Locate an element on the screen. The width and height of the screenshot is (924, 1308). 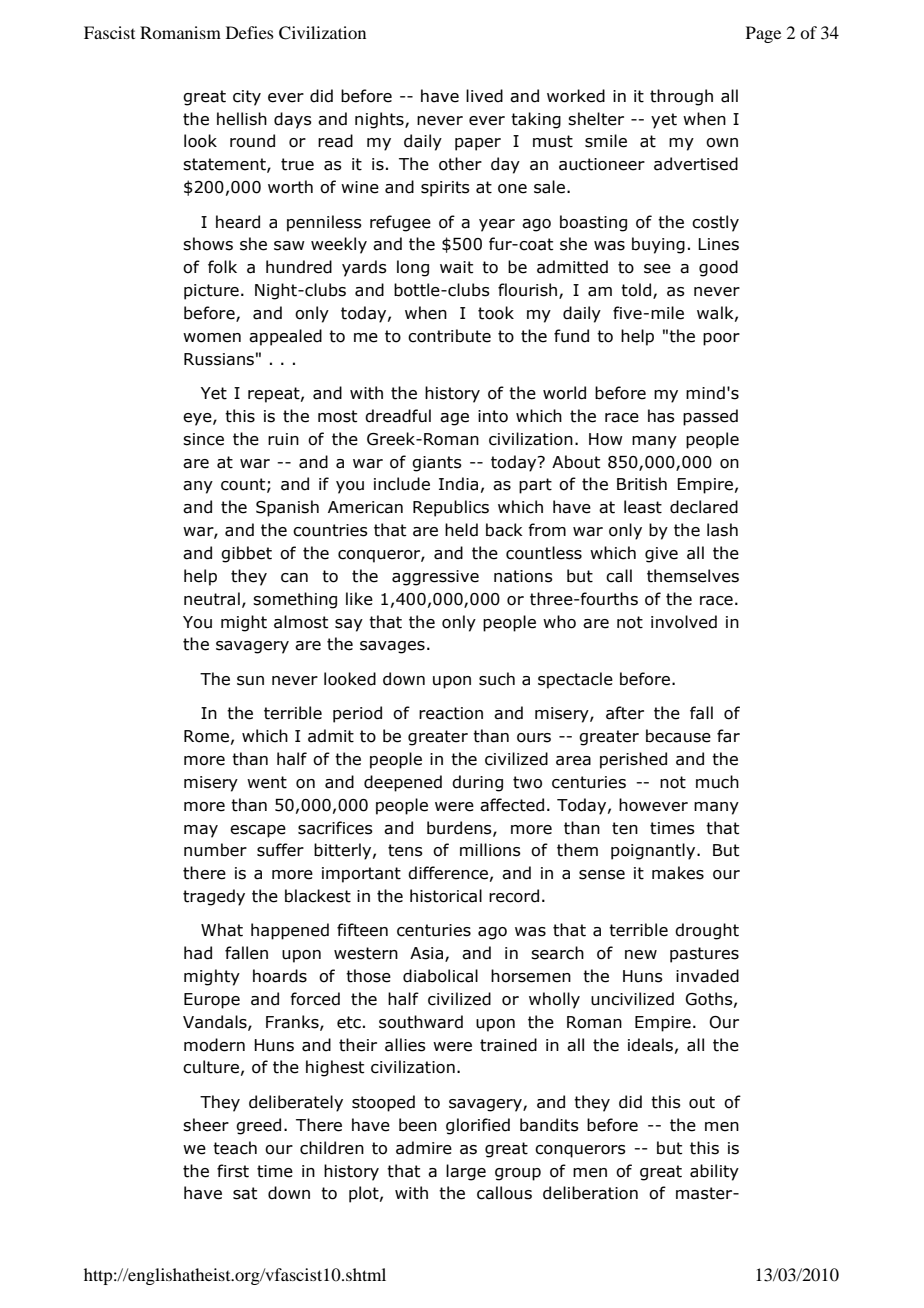
nations is located at coordinates (523, 576).
